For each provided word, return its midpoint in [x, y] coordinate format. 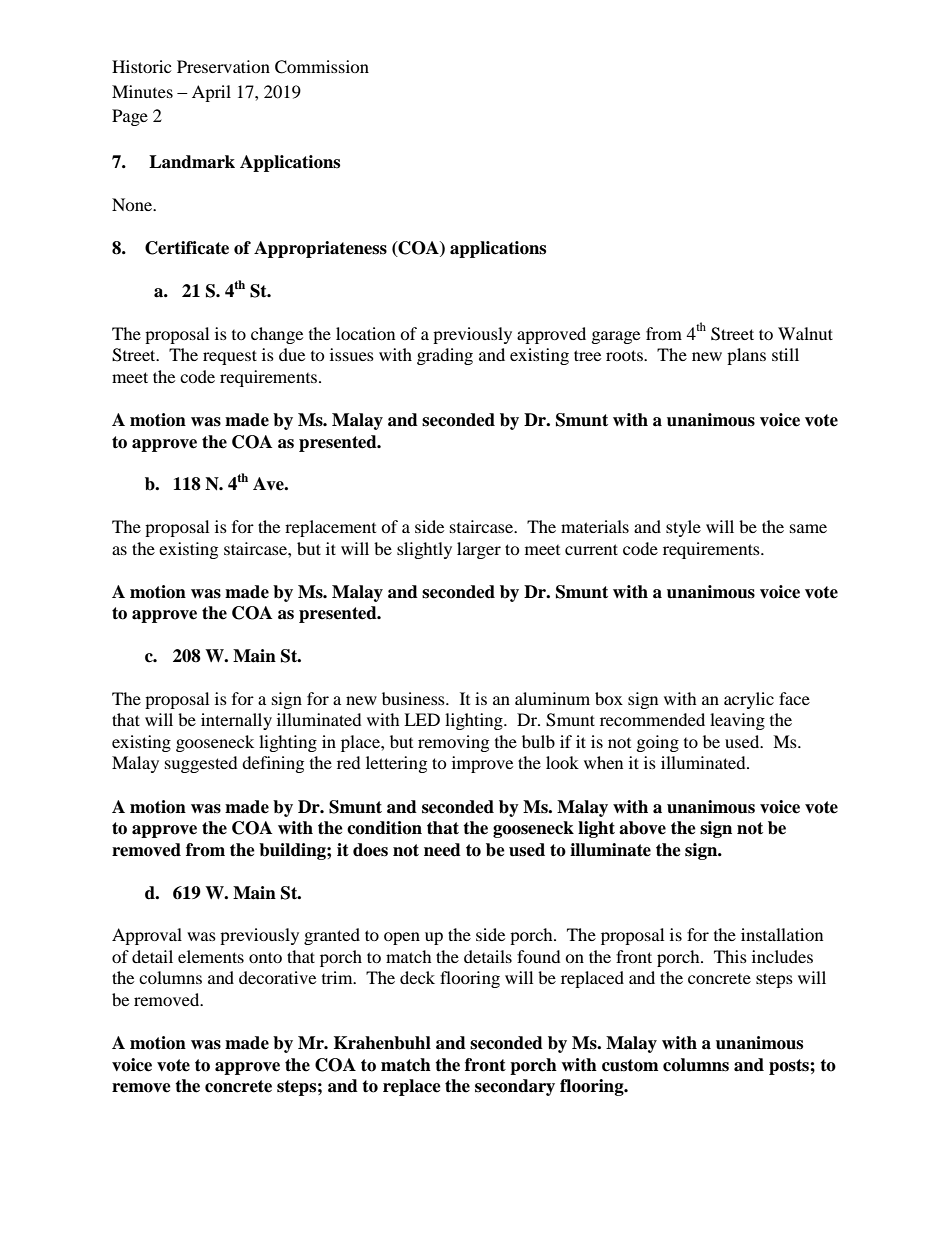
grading [445, 356]
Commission [322, 67]
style [683, 528]
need [442, 850]
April [211, 93]
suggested [201, 764]
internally [236, 721]
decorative [277, 977]
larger [479, 550]
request [230, 357]
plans [746, 356]
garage [616, 337]
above [642, 828]
